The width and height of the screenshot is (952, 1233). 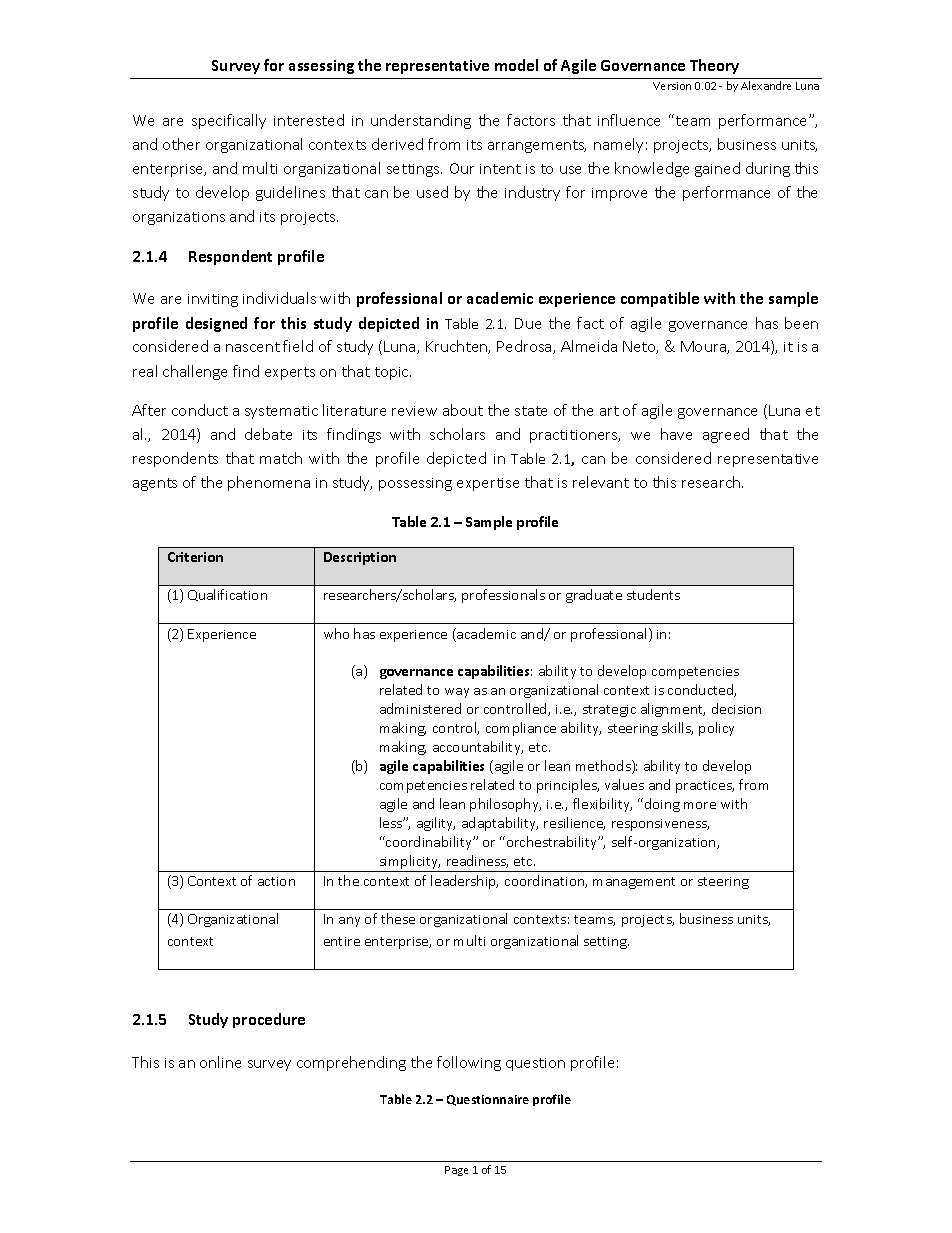 What do you see at coordinates (456, 1171) in the screenshot?
I see `Page` at bounding box center [456, 1171].
